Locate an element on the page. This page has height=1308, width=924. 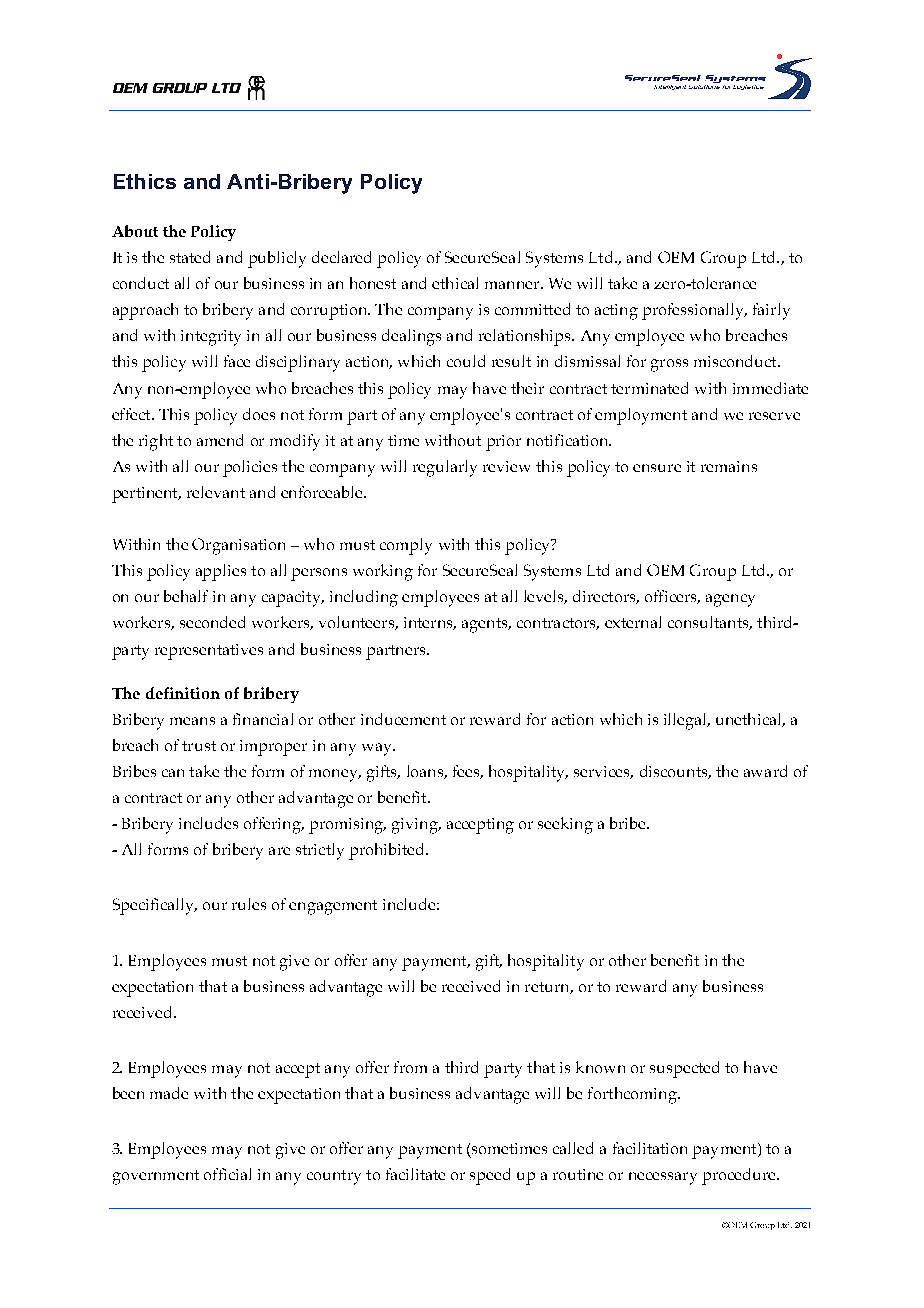
prohibited is located at coordinates (388, 851).
